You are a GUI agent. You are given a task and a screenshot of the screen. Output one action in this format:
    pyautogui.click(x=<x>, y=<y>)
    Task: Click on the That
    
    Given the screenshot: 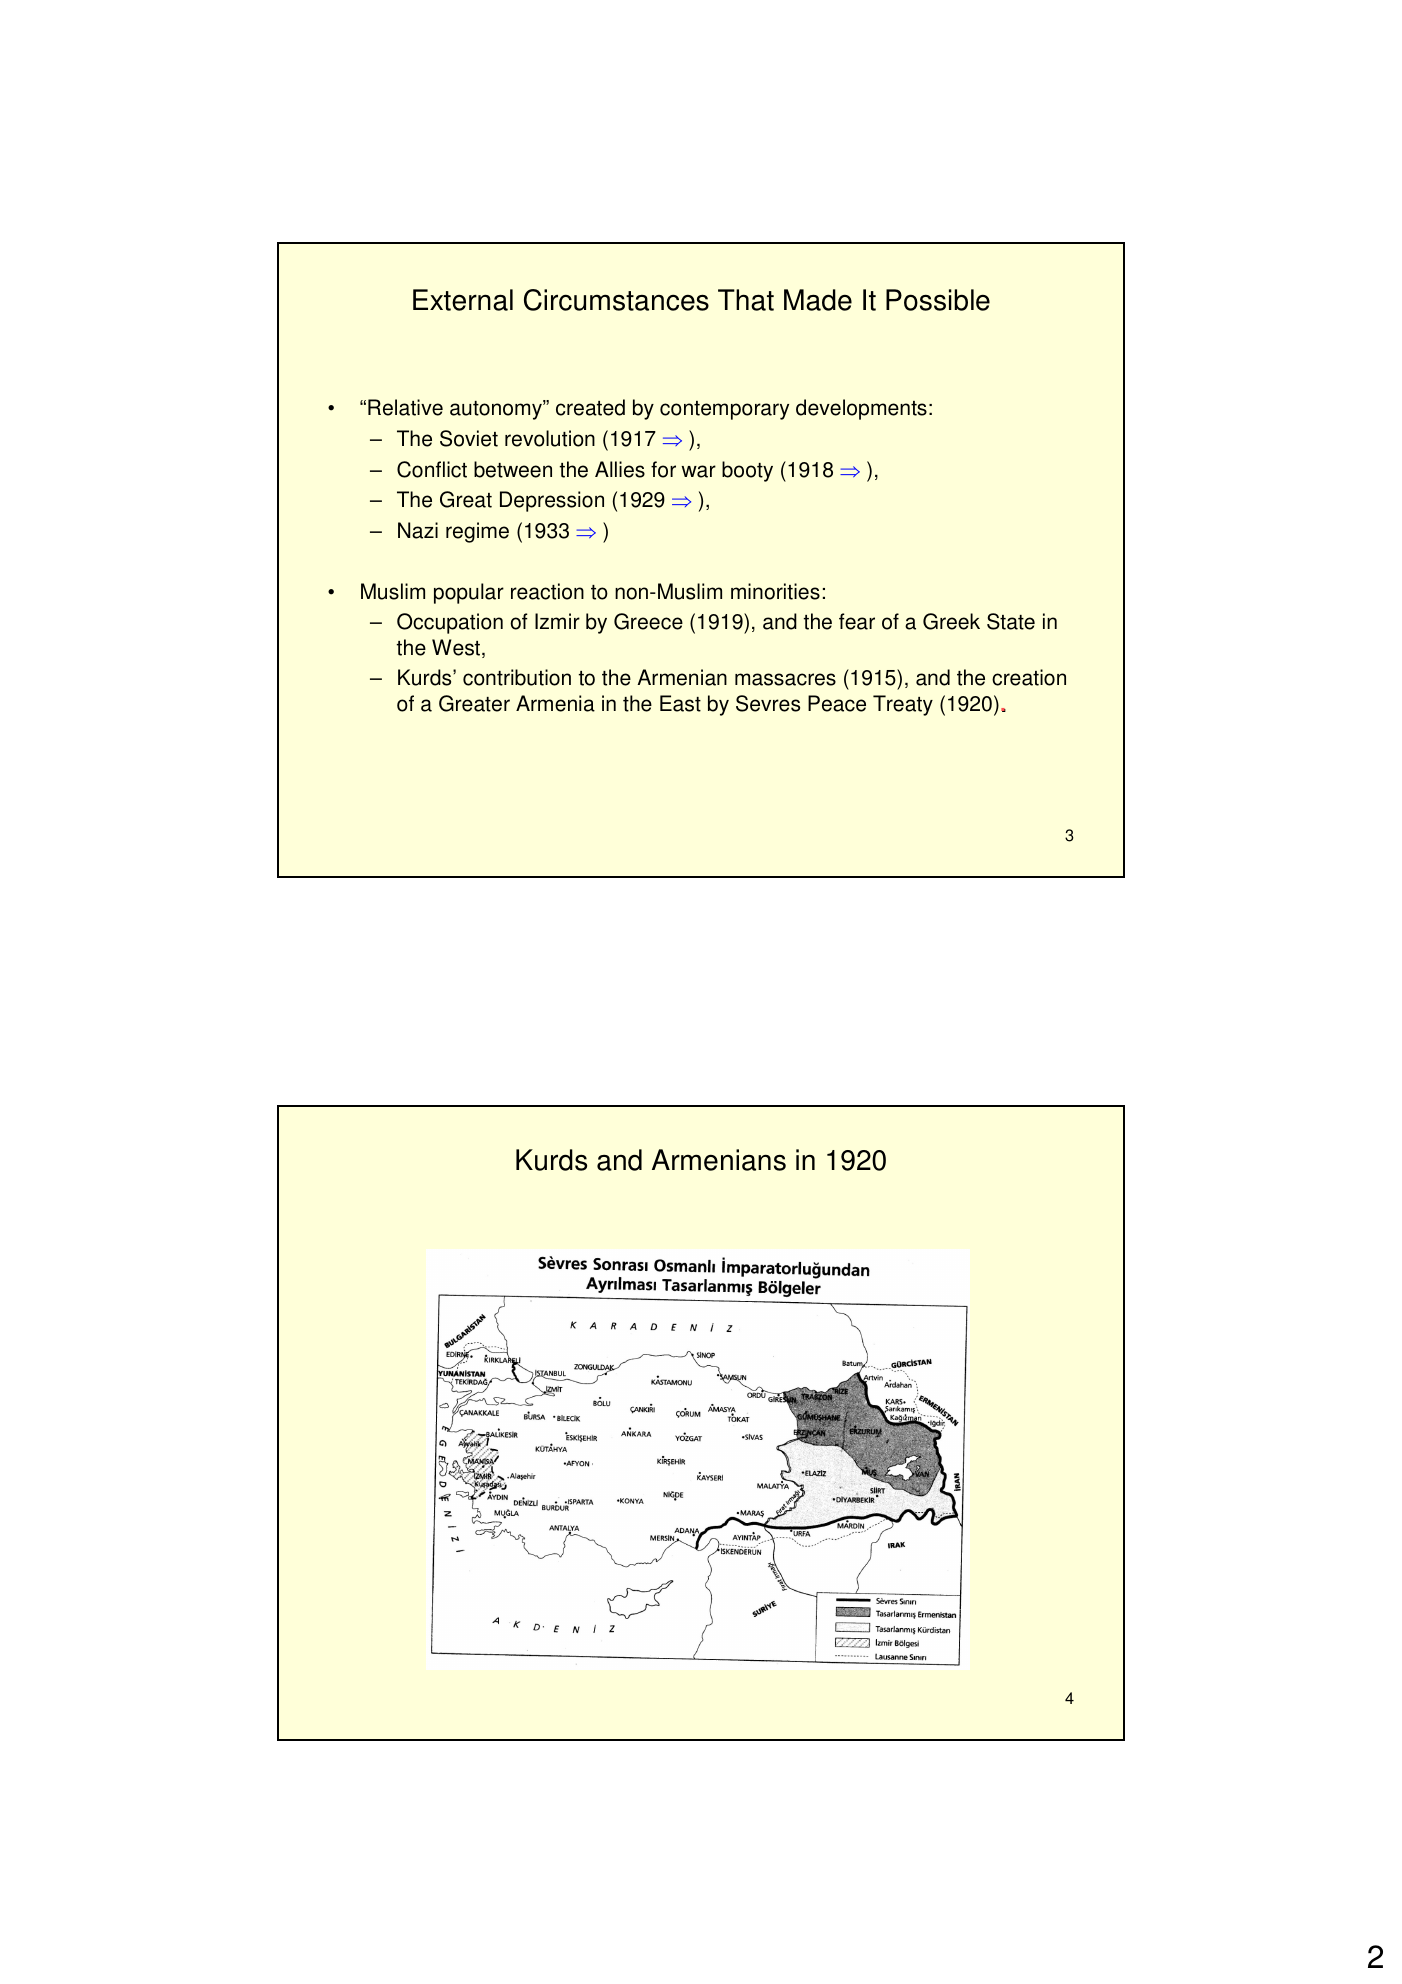 What is the action you would take?
    pyautogui.click(x=746, y=300)
